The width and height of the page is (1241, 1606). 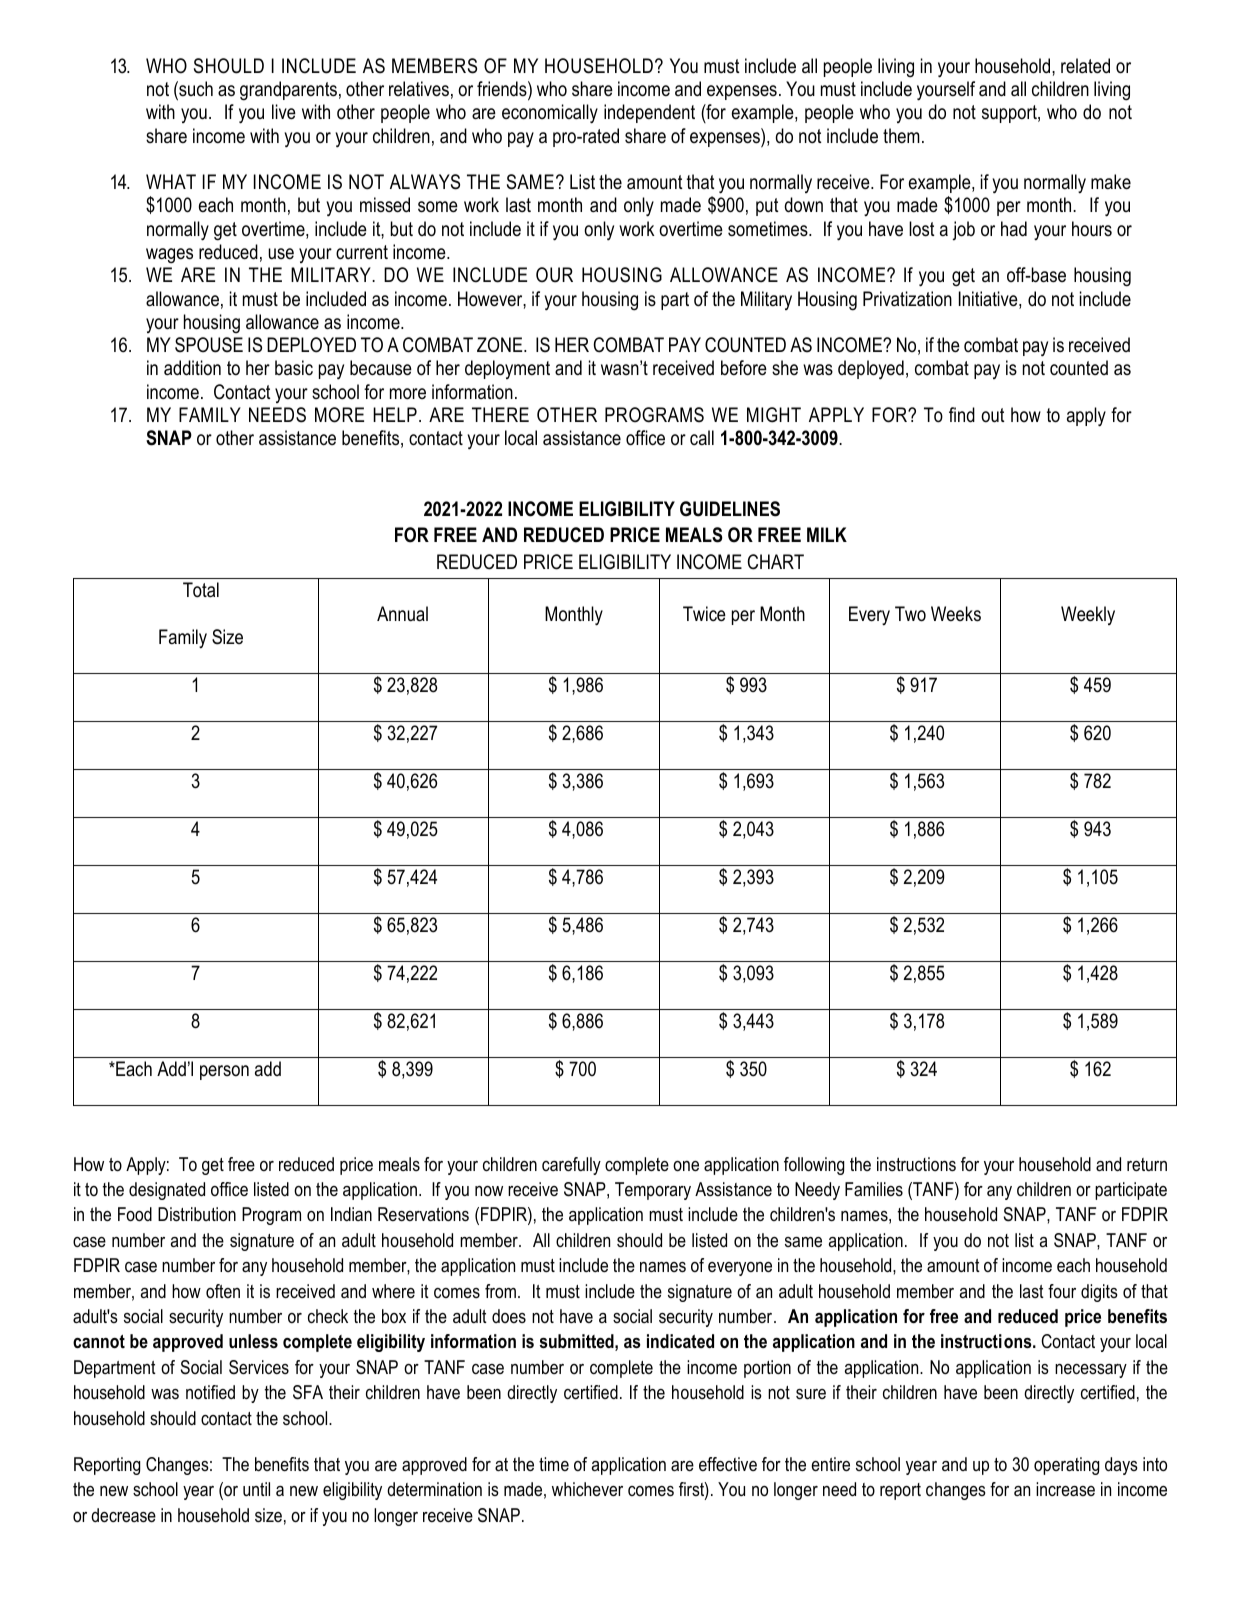 What do you see at coordinates (201, 590) in the page?
I see `Total` at bounding box center [201, 590].
